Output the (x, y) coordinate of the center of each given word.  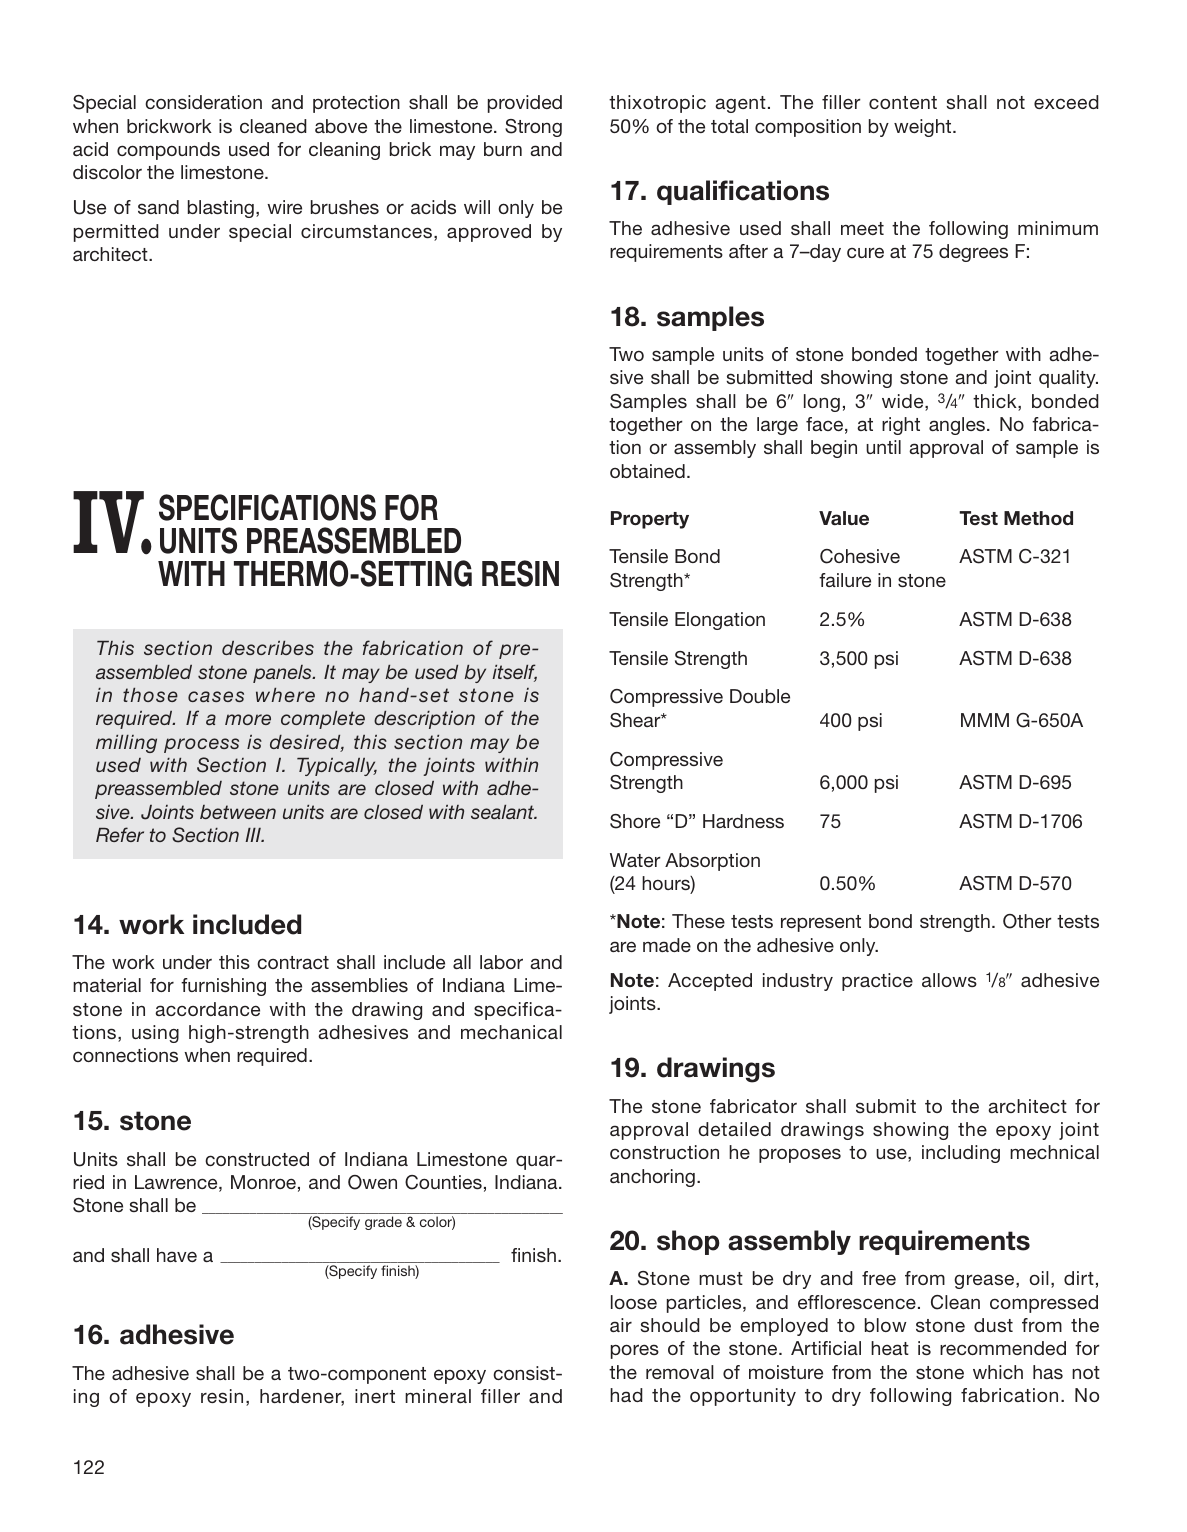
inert (375, 1396)
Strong (533, 128)
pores (635, 1351)
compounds (168, 151)
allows (949, 980)
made (667, 945)
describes (268, 648)
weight (924, 128)
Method (1038, 518)
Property (650, 520)
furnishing (223, 987)
